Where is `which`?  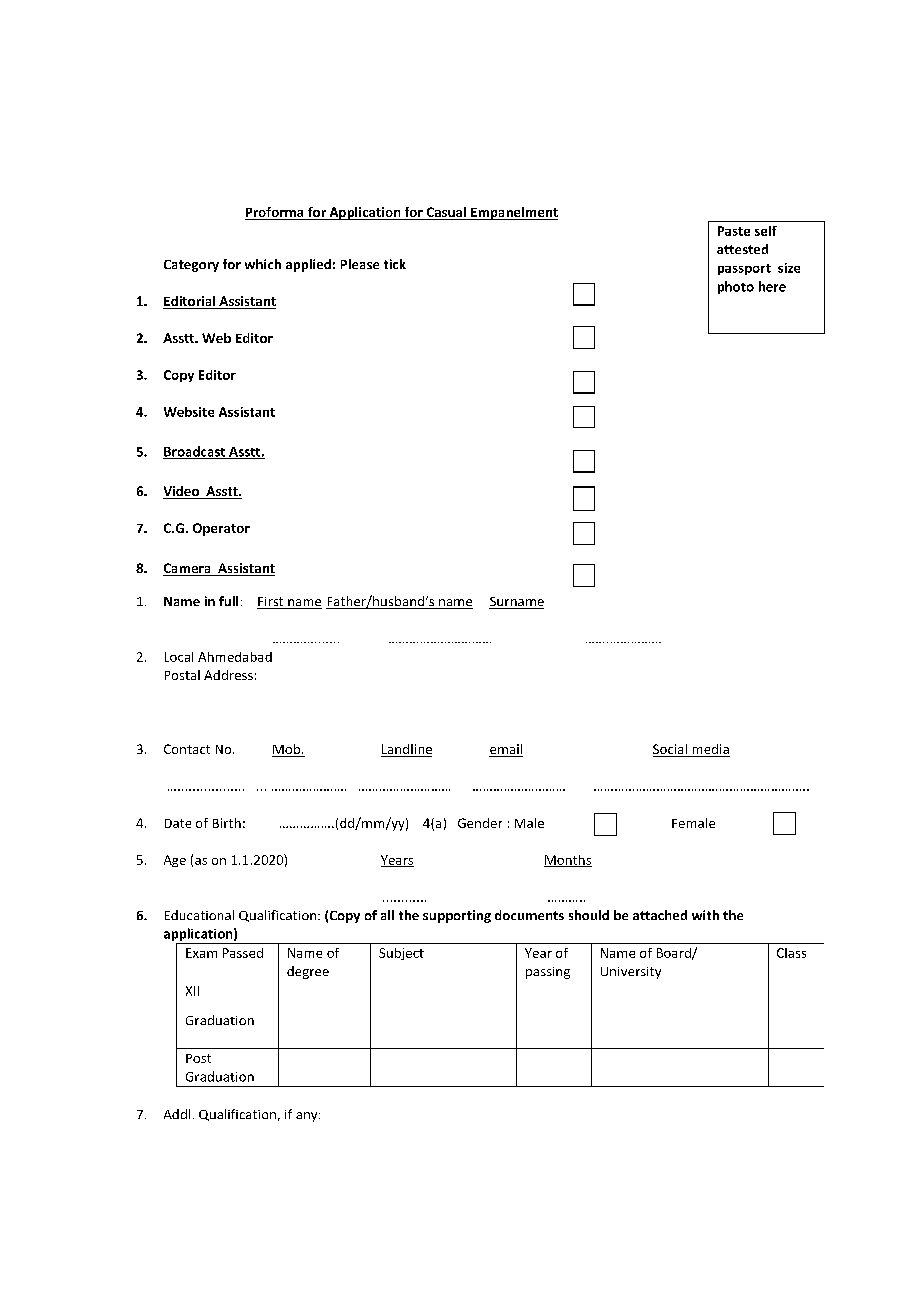
which is located at coordinates (263, 264).
